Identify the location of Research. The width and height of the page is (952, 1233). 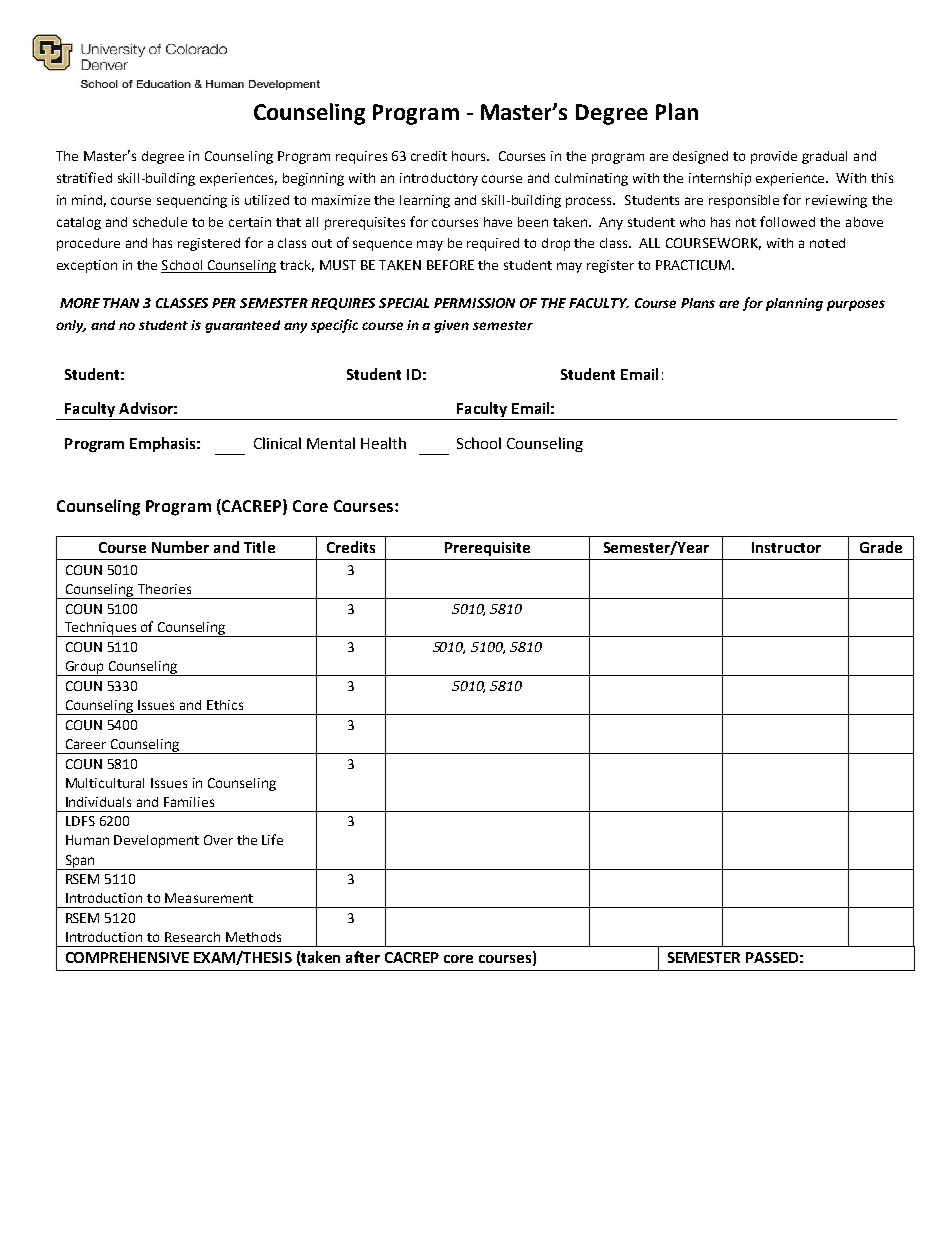
(192, 937).
